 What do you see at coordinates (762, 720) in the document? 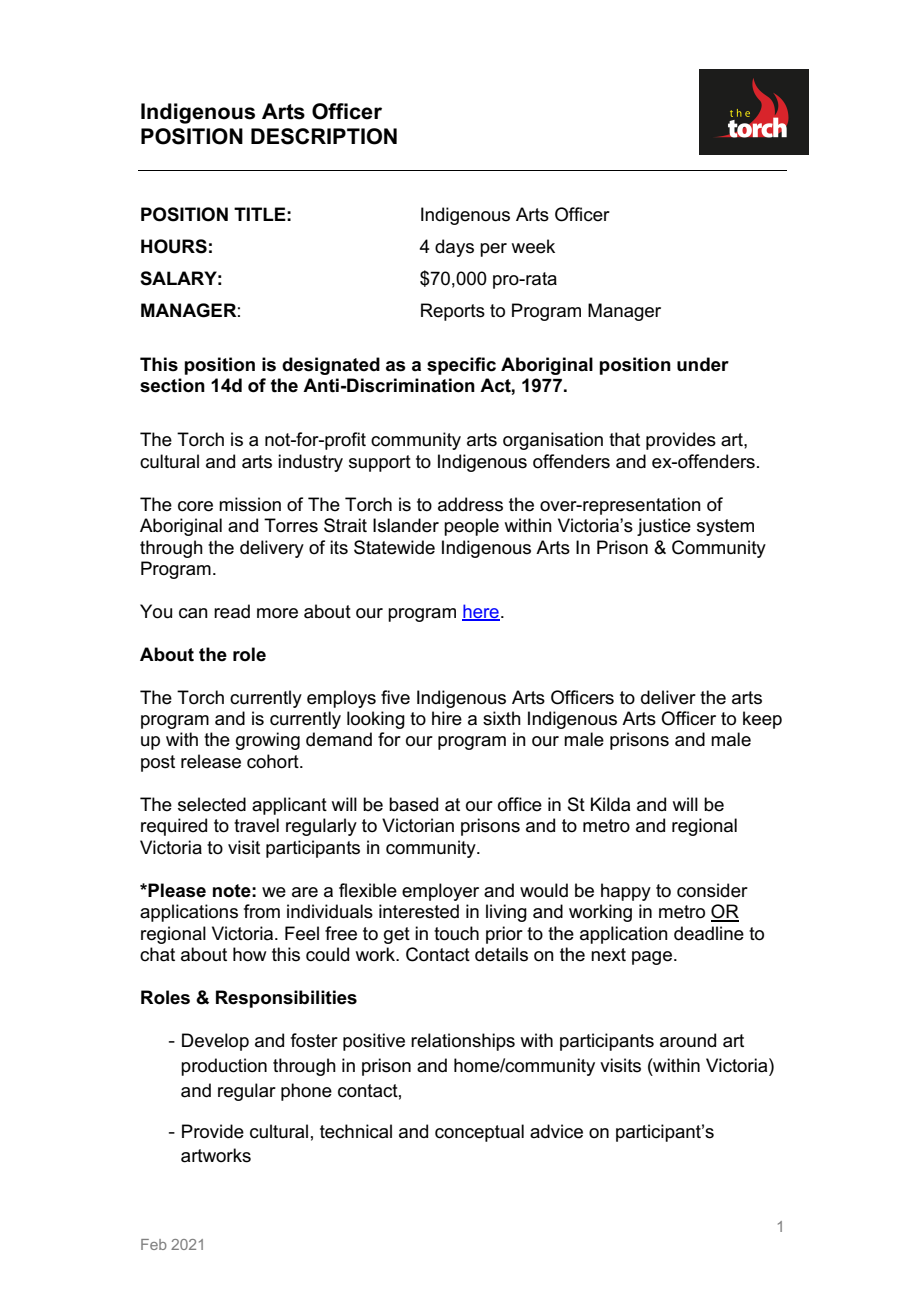
I see `keep` at bounding box center [762, 720].
